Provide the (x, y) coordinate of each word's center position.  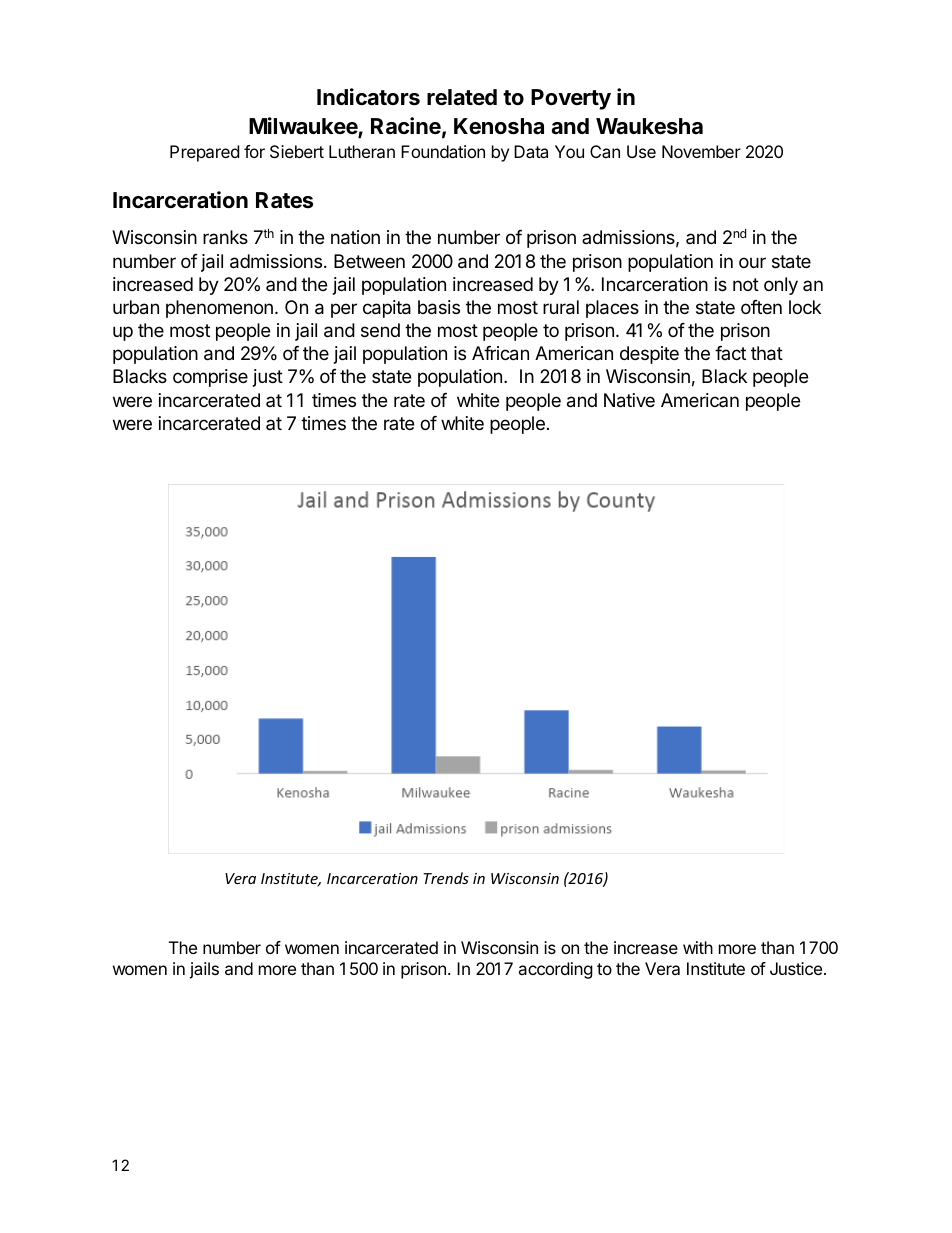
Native (629, 400)
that (767, 353)
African (500, 353)
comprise (210, 378)
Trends (446, 878)
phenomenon (219, 309)
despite (649, 355)
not (746, 284)
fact (730, 353)
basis (439, 307)
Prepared (204, 153)
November (701, 151)
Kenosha (499, 126)
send (380, 330)
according (555, 970)
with (698, 947)
